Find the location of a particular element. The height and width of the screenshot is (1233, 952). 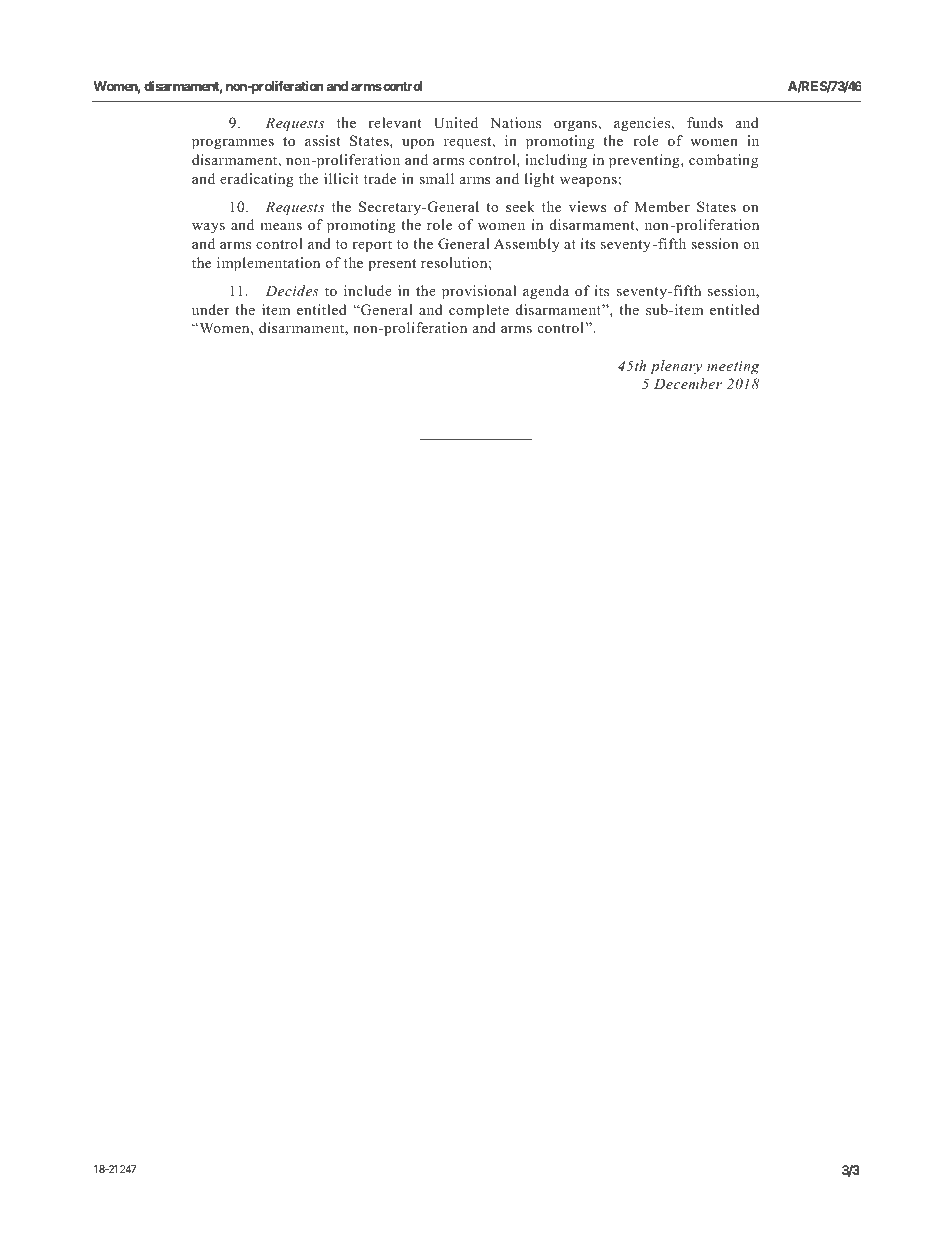

plenary is located at coordinates (676, 367).
